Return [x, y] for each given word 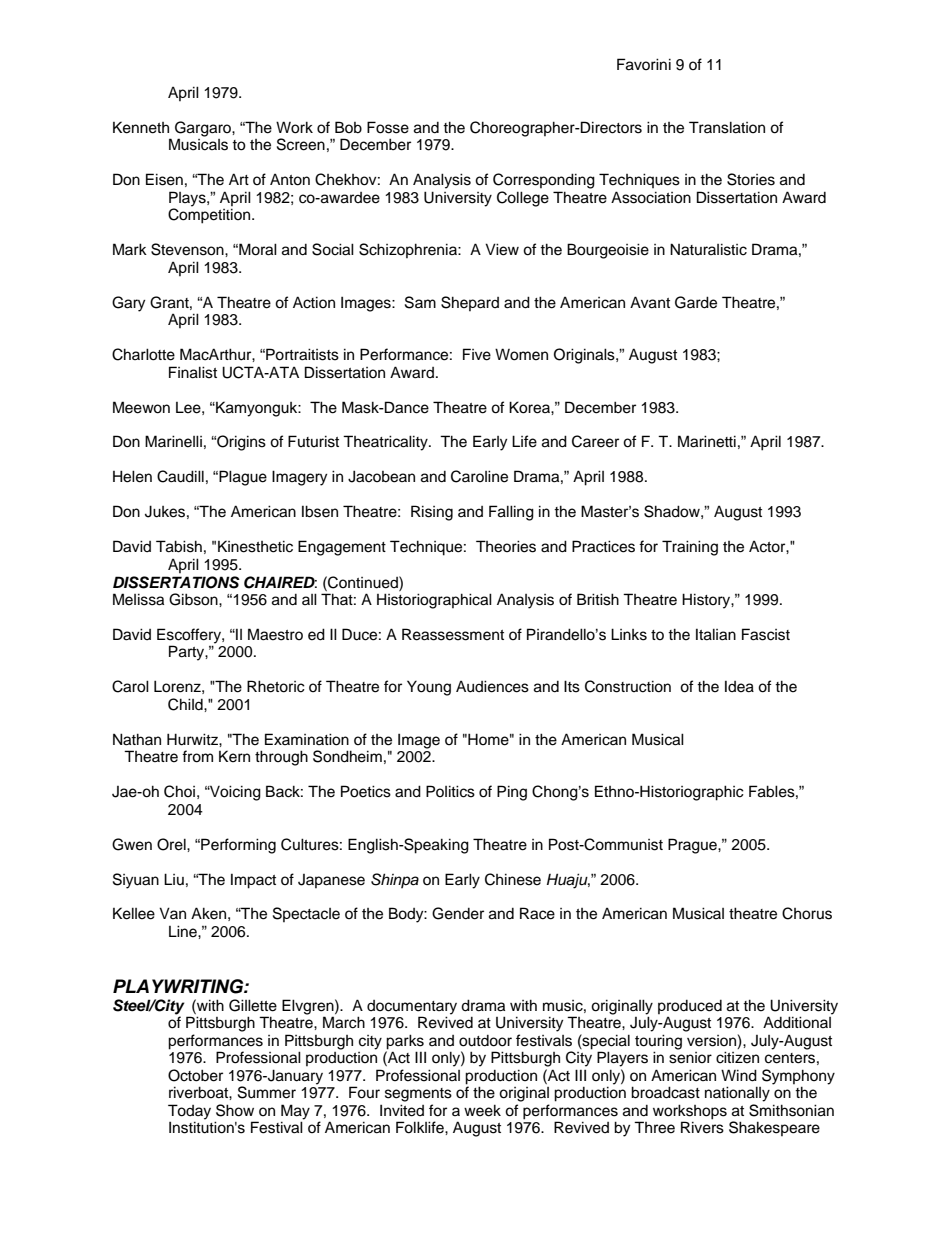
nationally [737, 1094]
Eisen [164, 179]
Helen [132, 476]
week [482, 1110]
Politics [450, 791]
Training [690, 548]
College [523, 199]
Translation [727, 127]
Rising [432, 513]
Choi [179, 791]
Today [189, 1113]
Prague [693, 846]
